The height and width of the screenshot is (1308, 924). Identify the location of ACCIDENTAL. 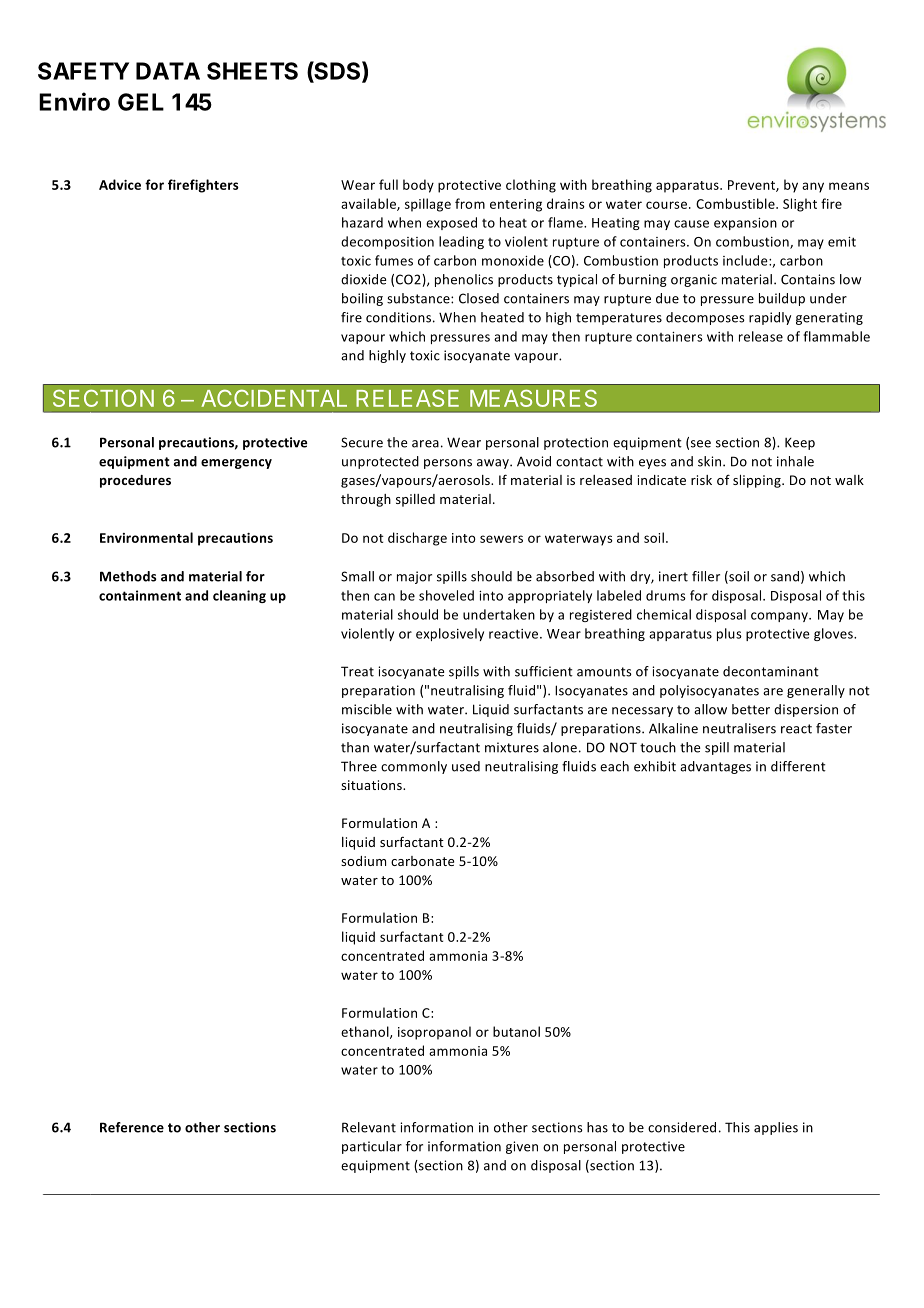
(274, 398).
